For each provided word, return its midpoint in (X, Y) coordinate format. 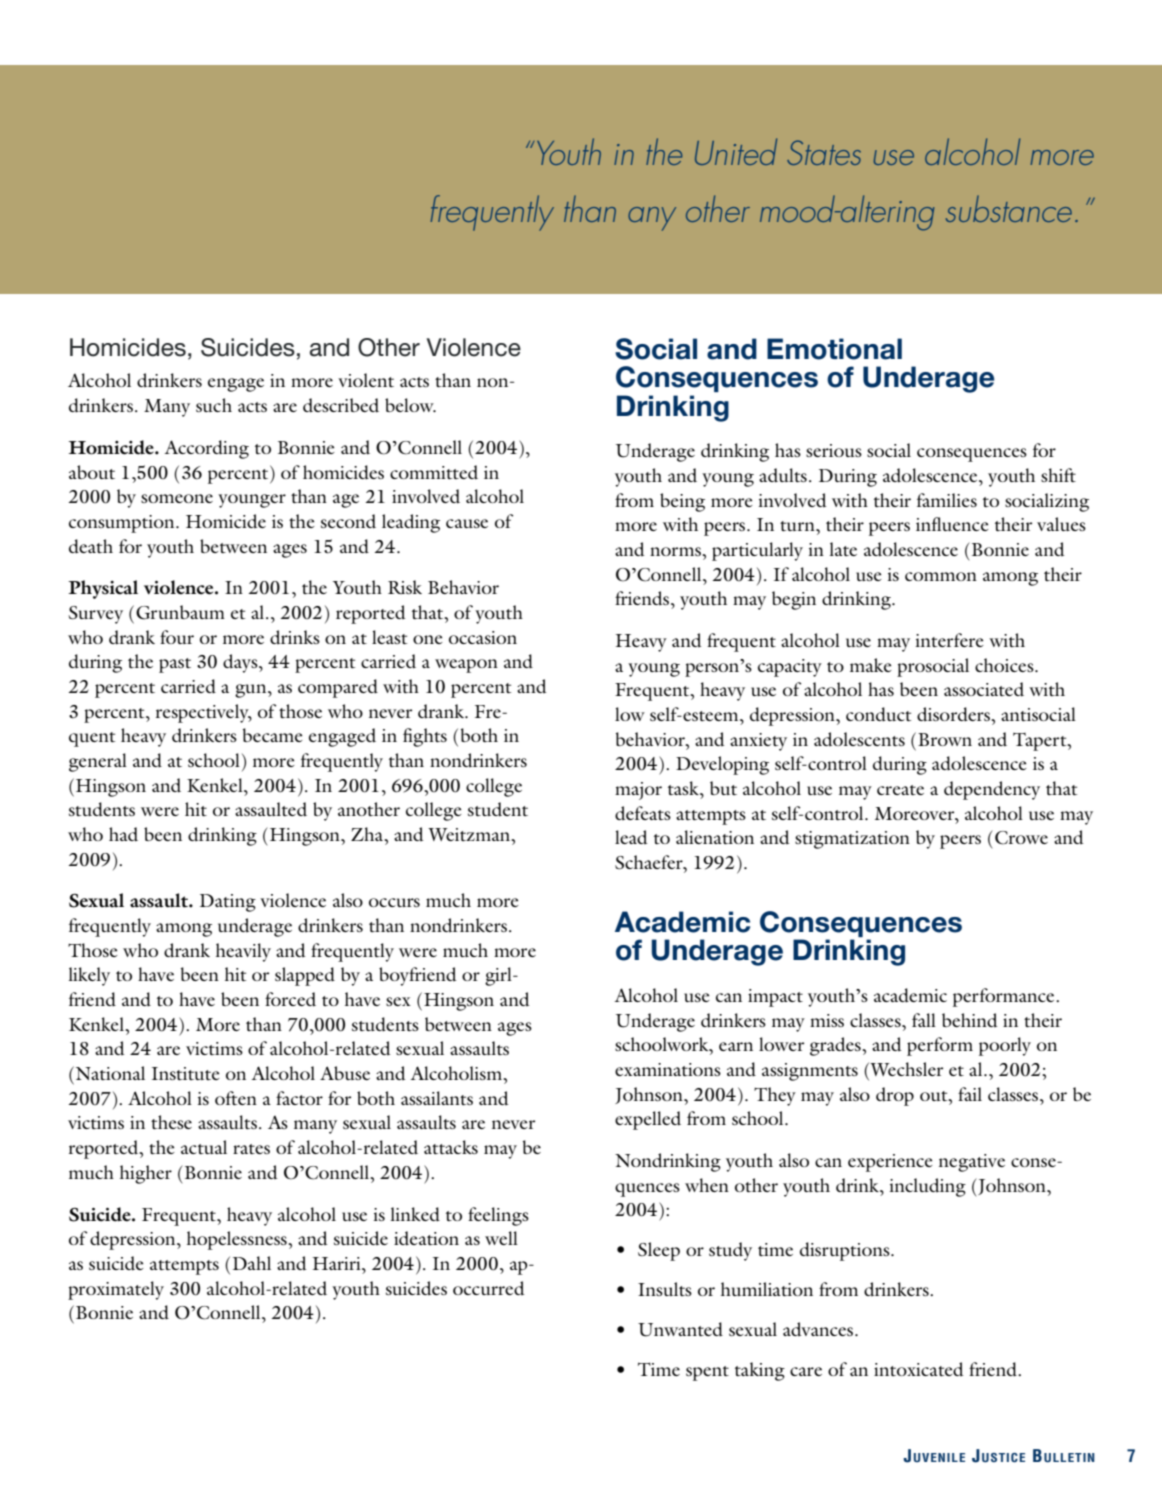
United (736, 151)
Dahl (252, 1263)
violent (366, 380)
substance (1009, 208)
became (273, 735)
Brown (945, 739)
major (638, 791)
